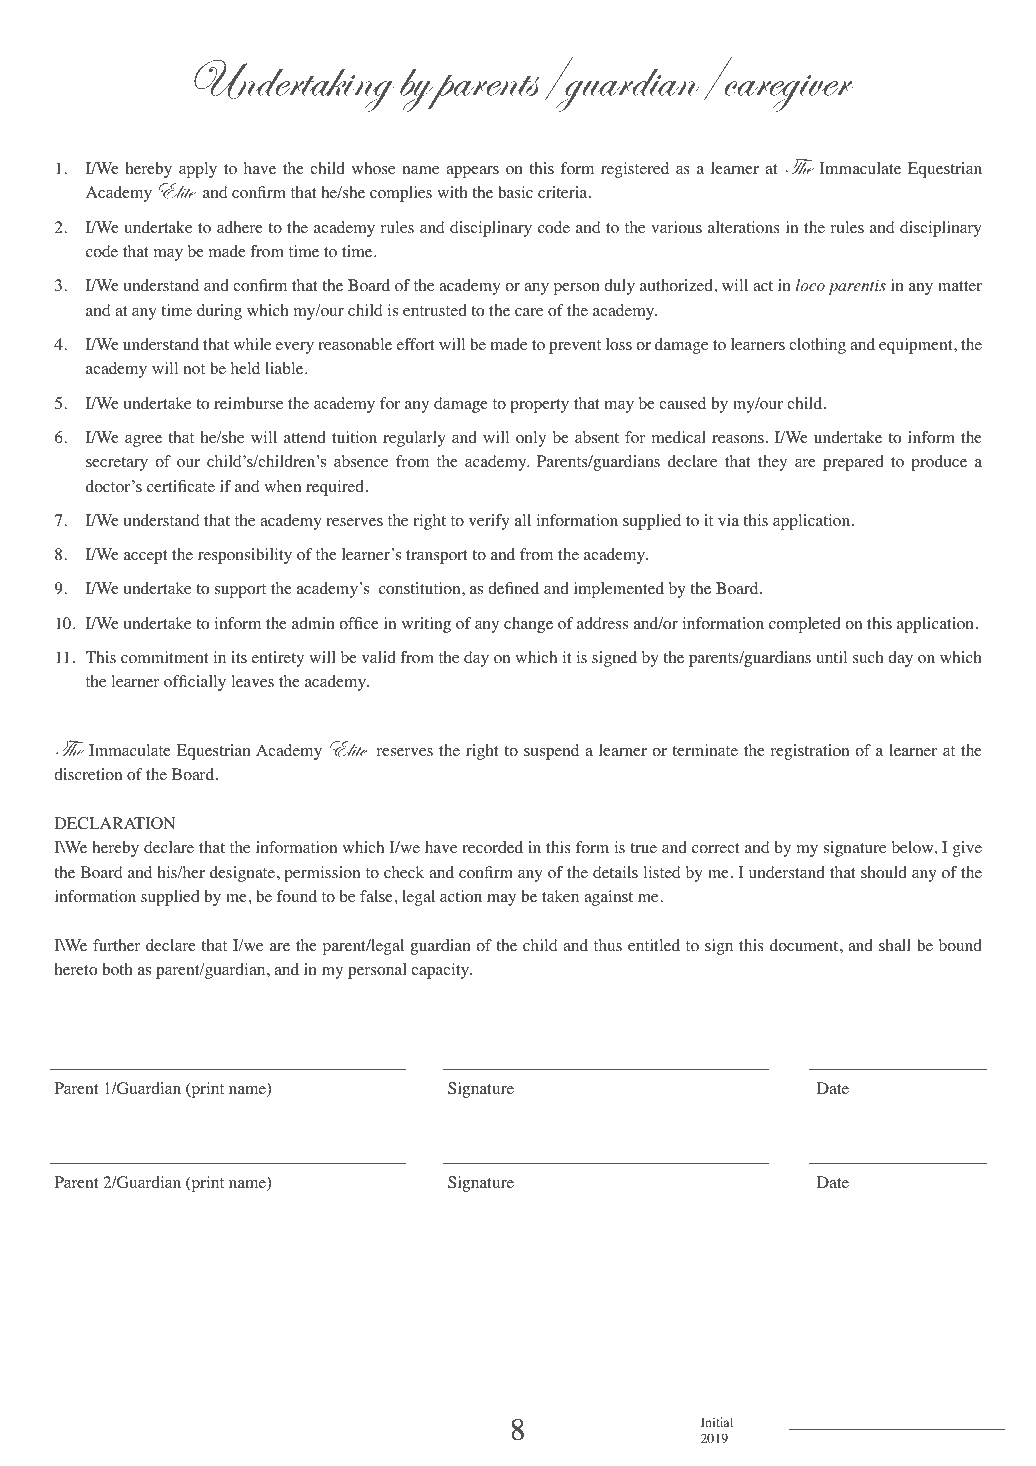 Image resolution: width=1036 pixels, height=1466 pixels. What do you see at coordinates (744, 227) in the screenshot?
I see `alterations` at bounding box center [744, 227].
